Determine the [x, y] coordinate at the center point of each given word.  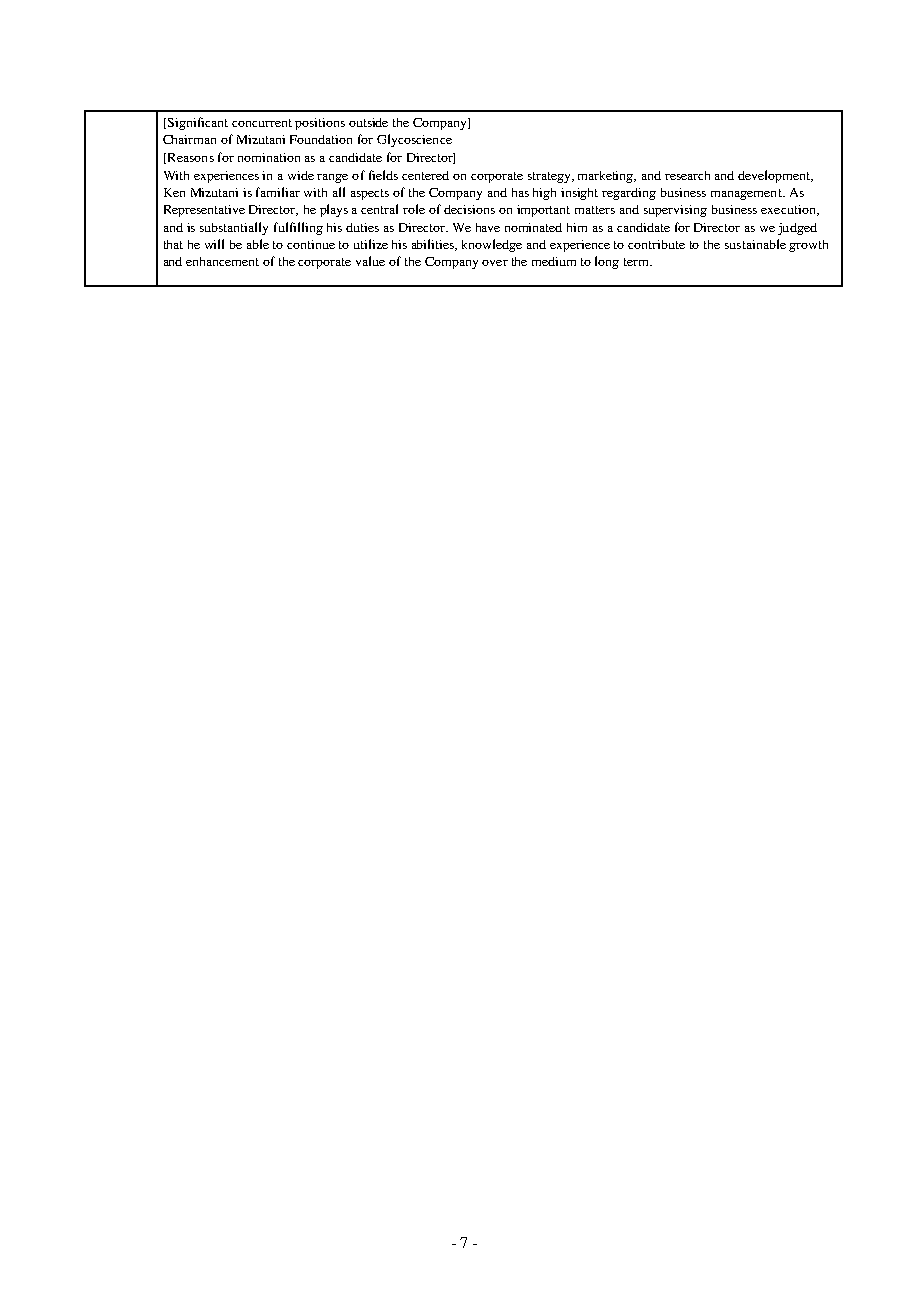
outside [368, 122]
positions [320, 124]
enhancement [222, 261]
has [520, 192]
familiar [278, 192]
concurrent [262, 123]
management [747, 194]
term [638, 262]
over [495, 263]
